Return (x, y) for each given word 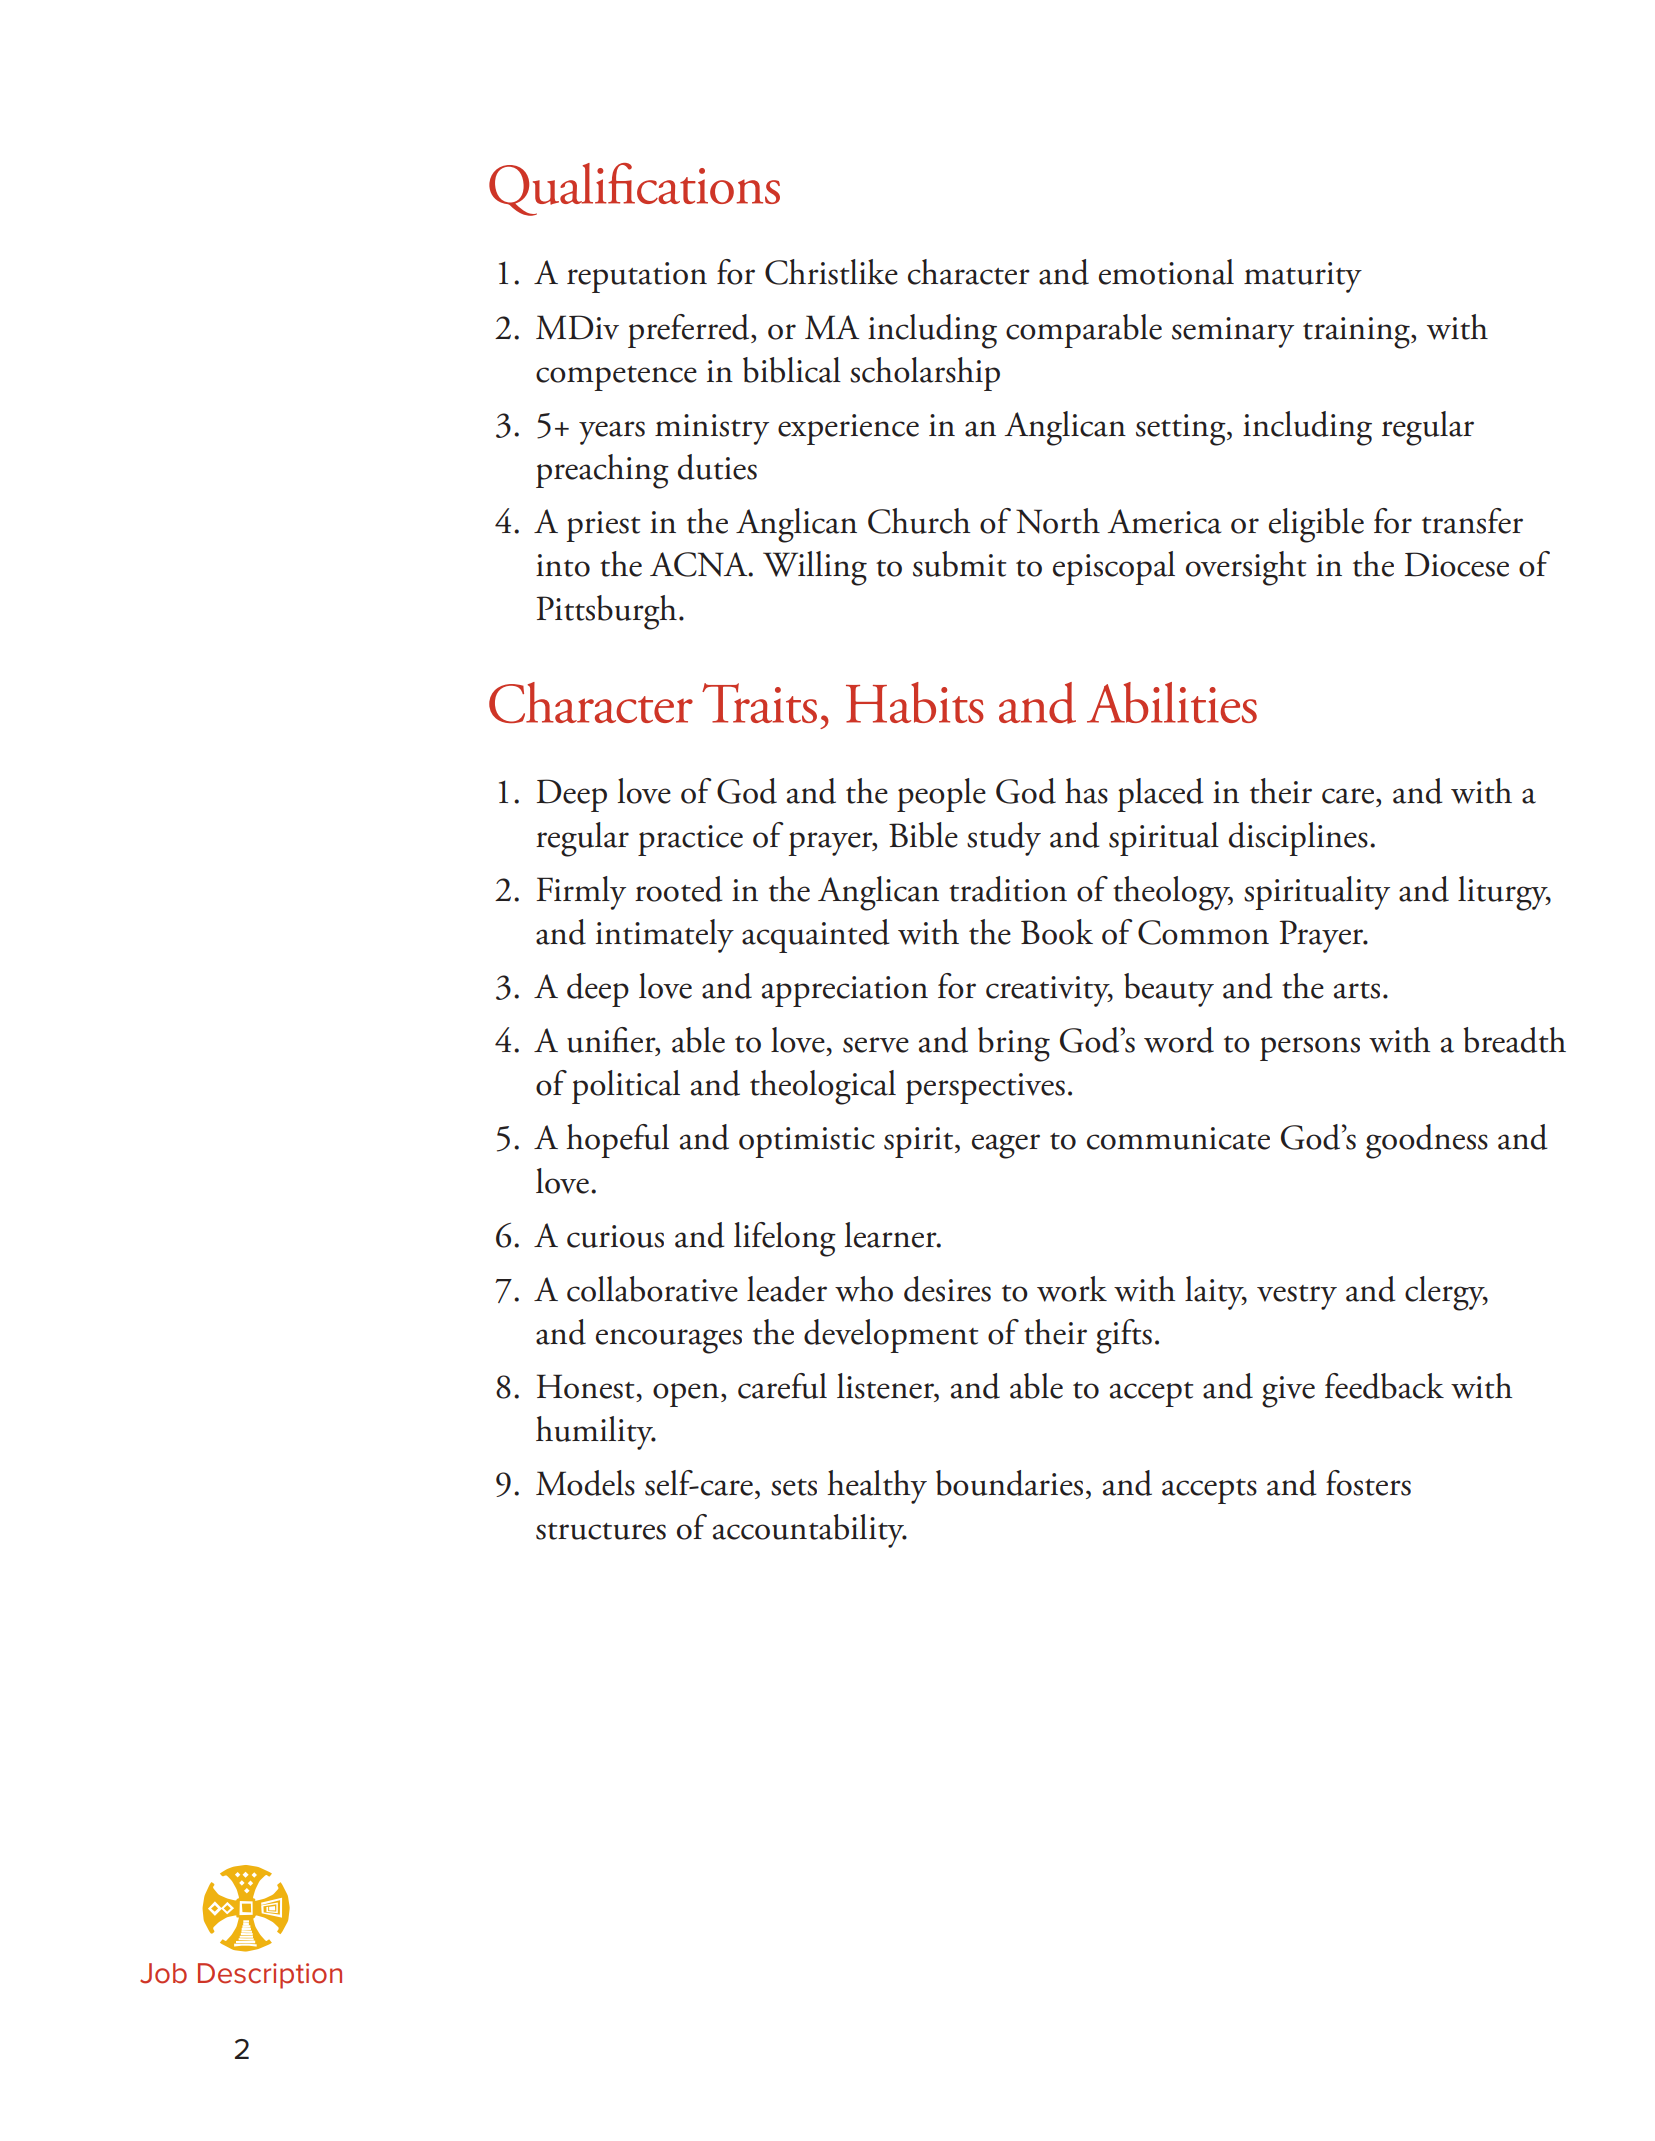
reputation (637, 277)
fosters (1368, 1483)
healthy (877, 1487)
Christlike (831, 272)
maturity (1303, 277)
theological (823, 1087)
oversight (1246, 568)
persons (1310, 1049)
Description (270, 1976)
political (626, 1087)
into (563, 565)
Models (585, 1483)
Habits (915, 702)
